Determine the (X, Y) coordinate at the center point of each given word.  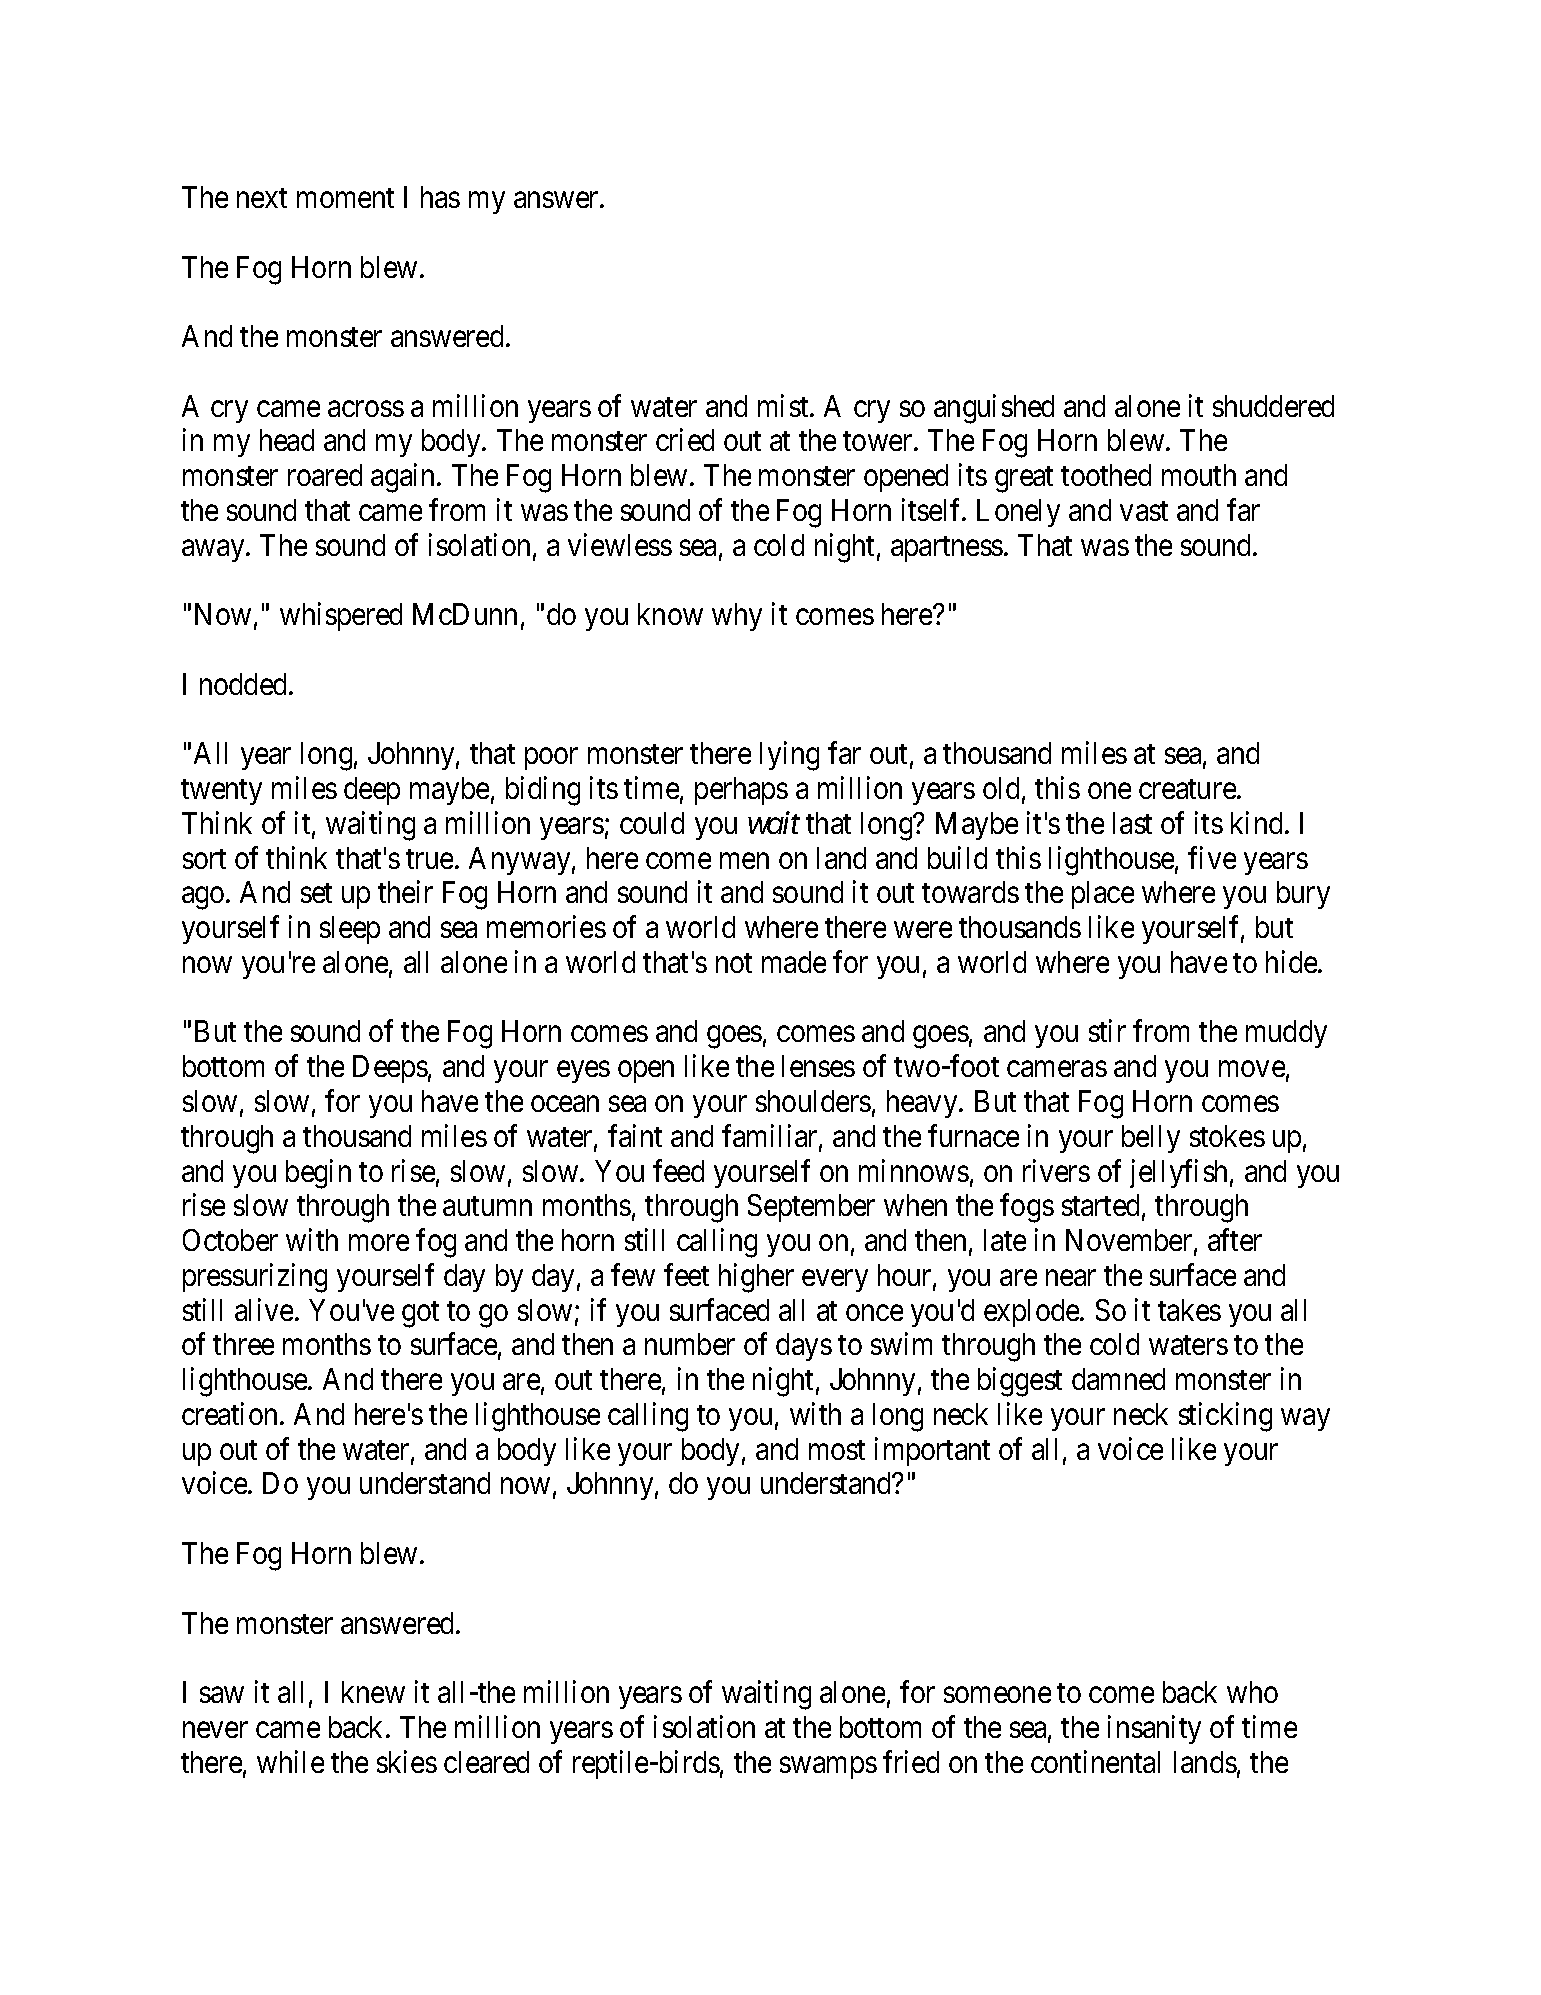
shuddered (1273, 406)
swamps (828, 1768)
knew (373, 1692)
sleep (350, 930)
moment (345, 198)
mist (784, 405)
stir (1107, 1031)
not (734, 963)
